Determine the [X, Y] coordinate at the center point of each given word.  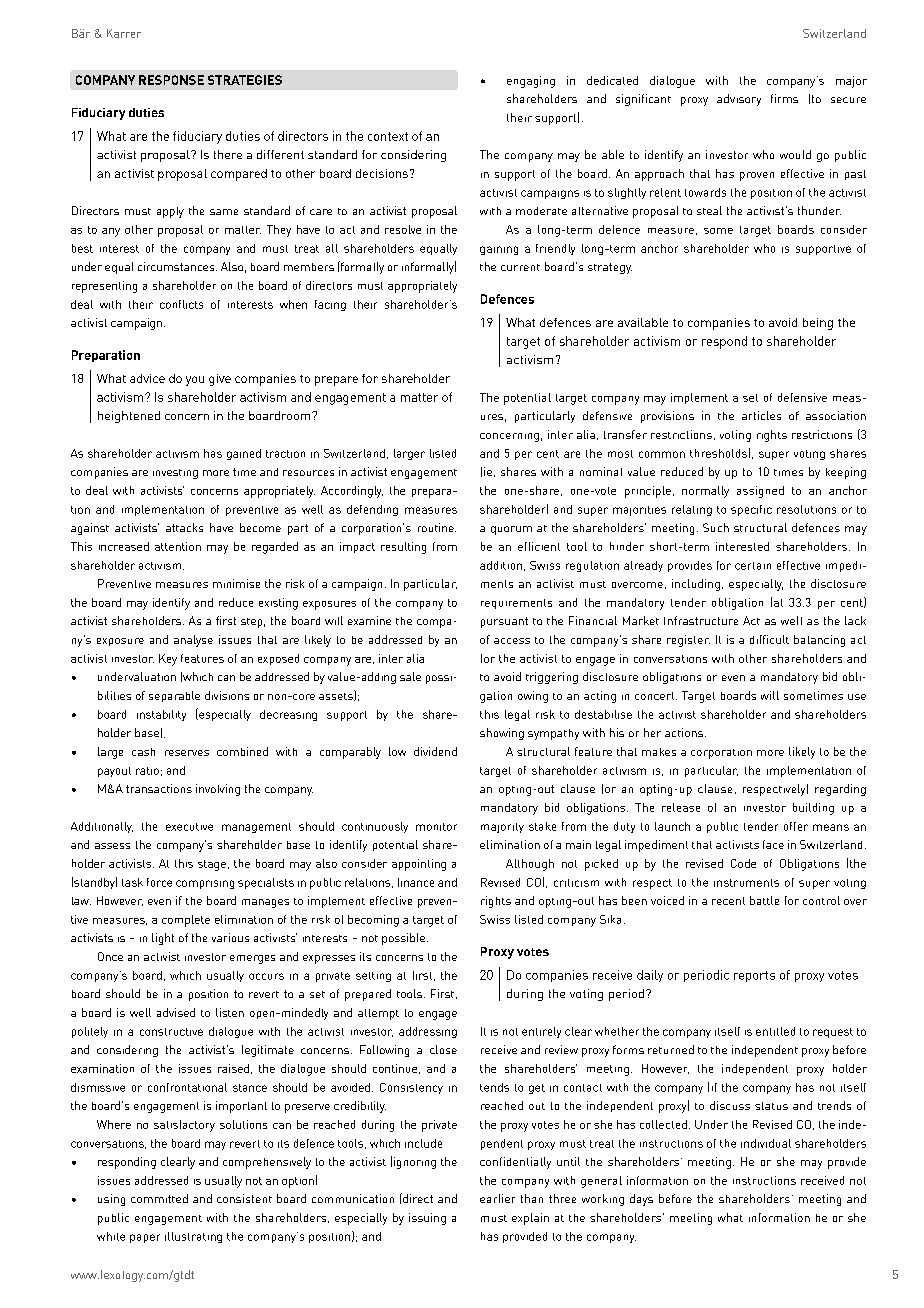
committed [159, 1198]
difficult [769, 639]
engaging [531, 82]
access [512, 641]
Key [168, 660]
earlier [497, 1198]
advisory [739, 100]
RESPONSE [171, 80]
